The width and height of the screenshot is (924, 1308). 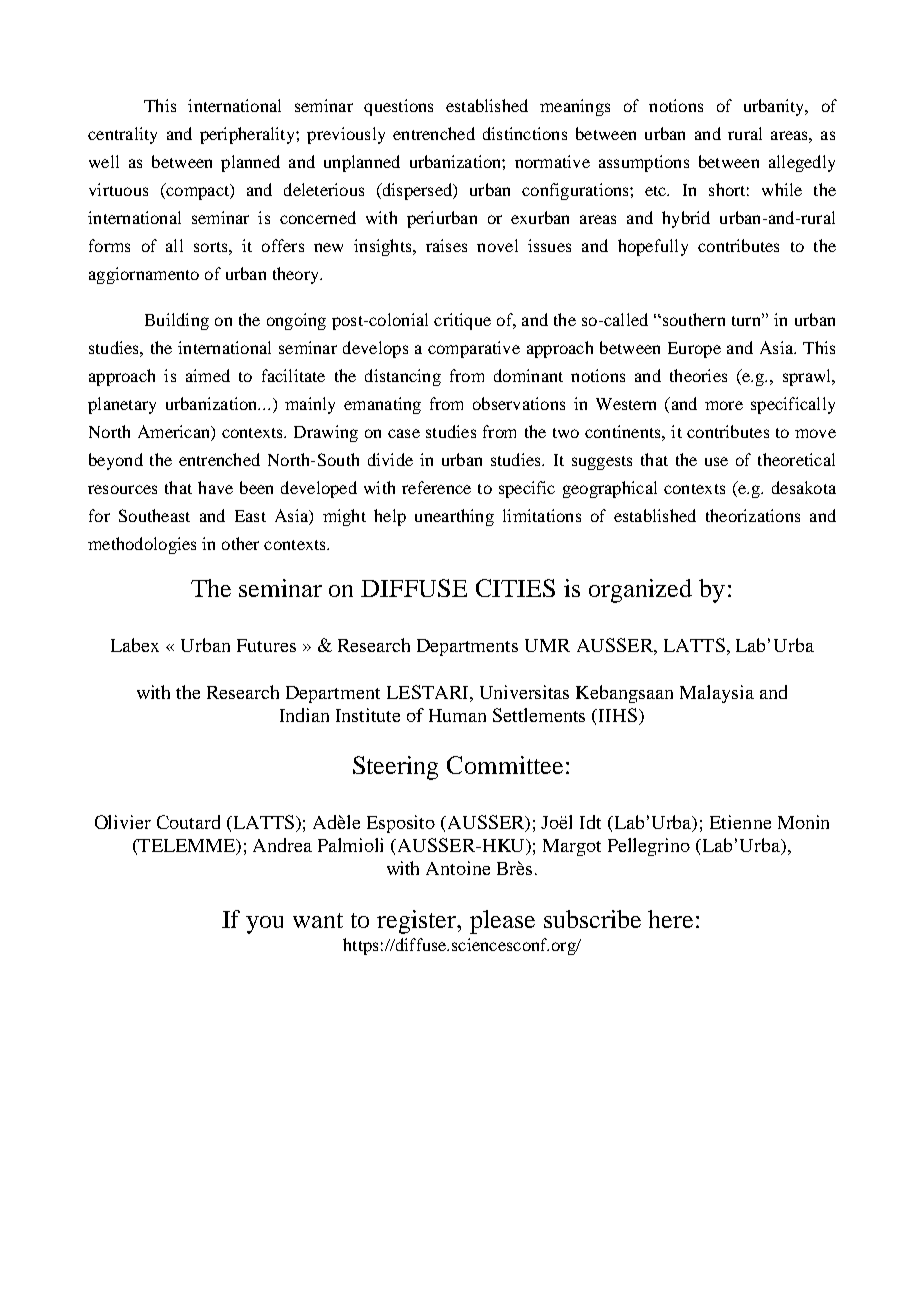 I want to click on more, so click(x=724, y=405).
